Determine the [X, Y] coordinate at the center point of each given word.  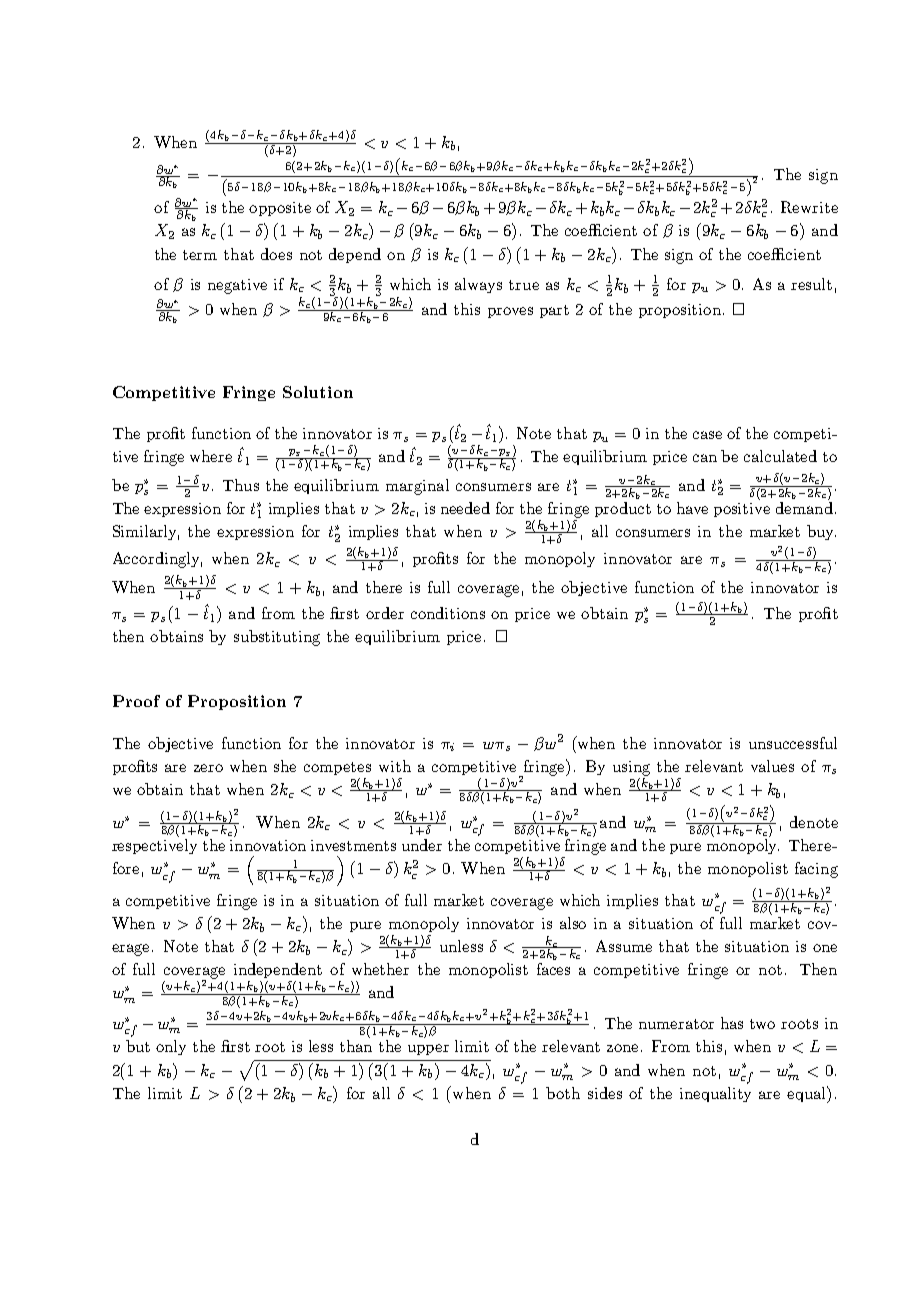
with [395, 766]
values [772, 766]
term [200, 255]
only [171, 1047]
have [692, 508]
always [478, 285]
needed [465, 508]
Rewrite [809, 207]
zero [208, 768]
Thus [241, 485]
